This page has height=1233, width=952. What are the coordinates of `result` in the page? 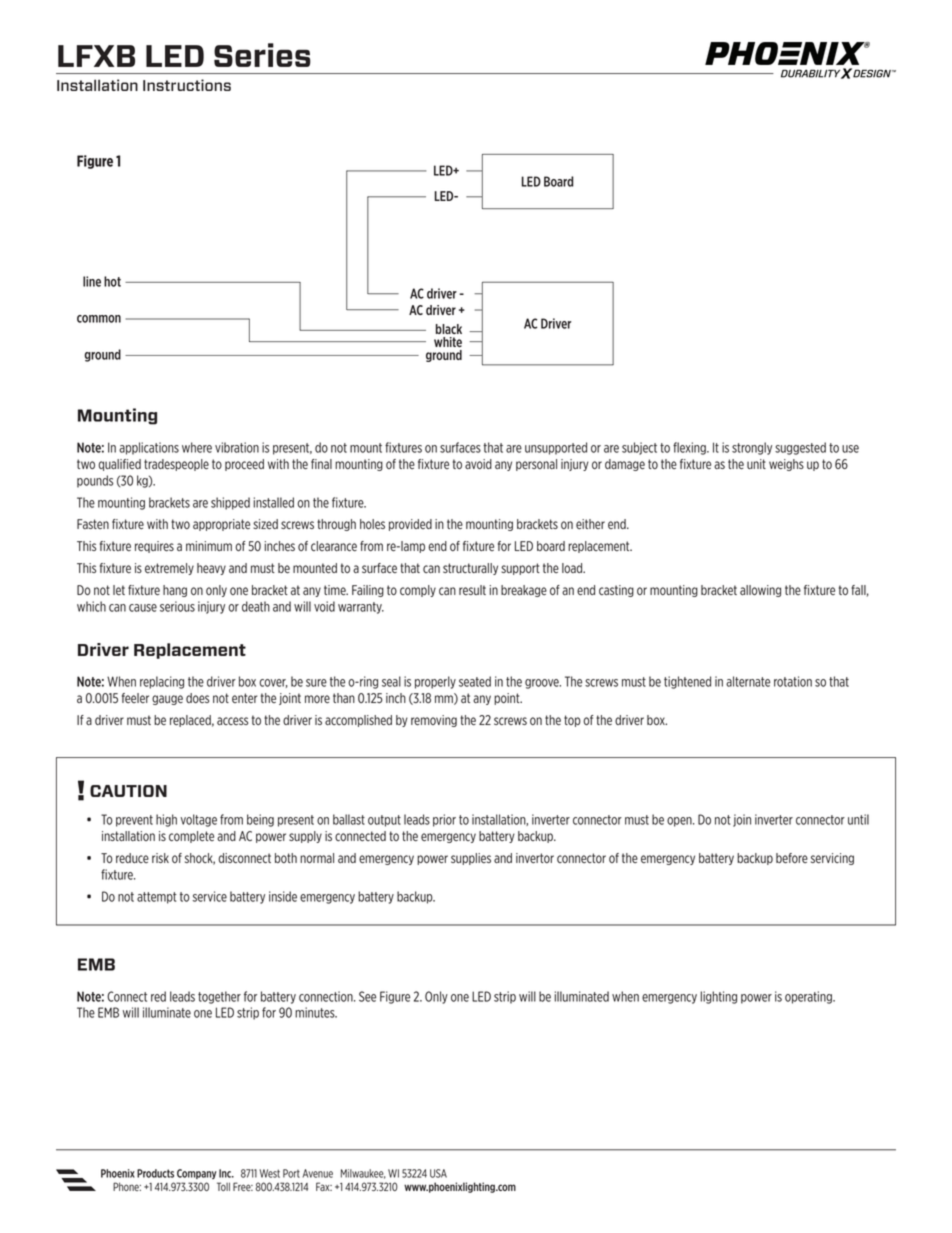 It's located at (472, 590).
